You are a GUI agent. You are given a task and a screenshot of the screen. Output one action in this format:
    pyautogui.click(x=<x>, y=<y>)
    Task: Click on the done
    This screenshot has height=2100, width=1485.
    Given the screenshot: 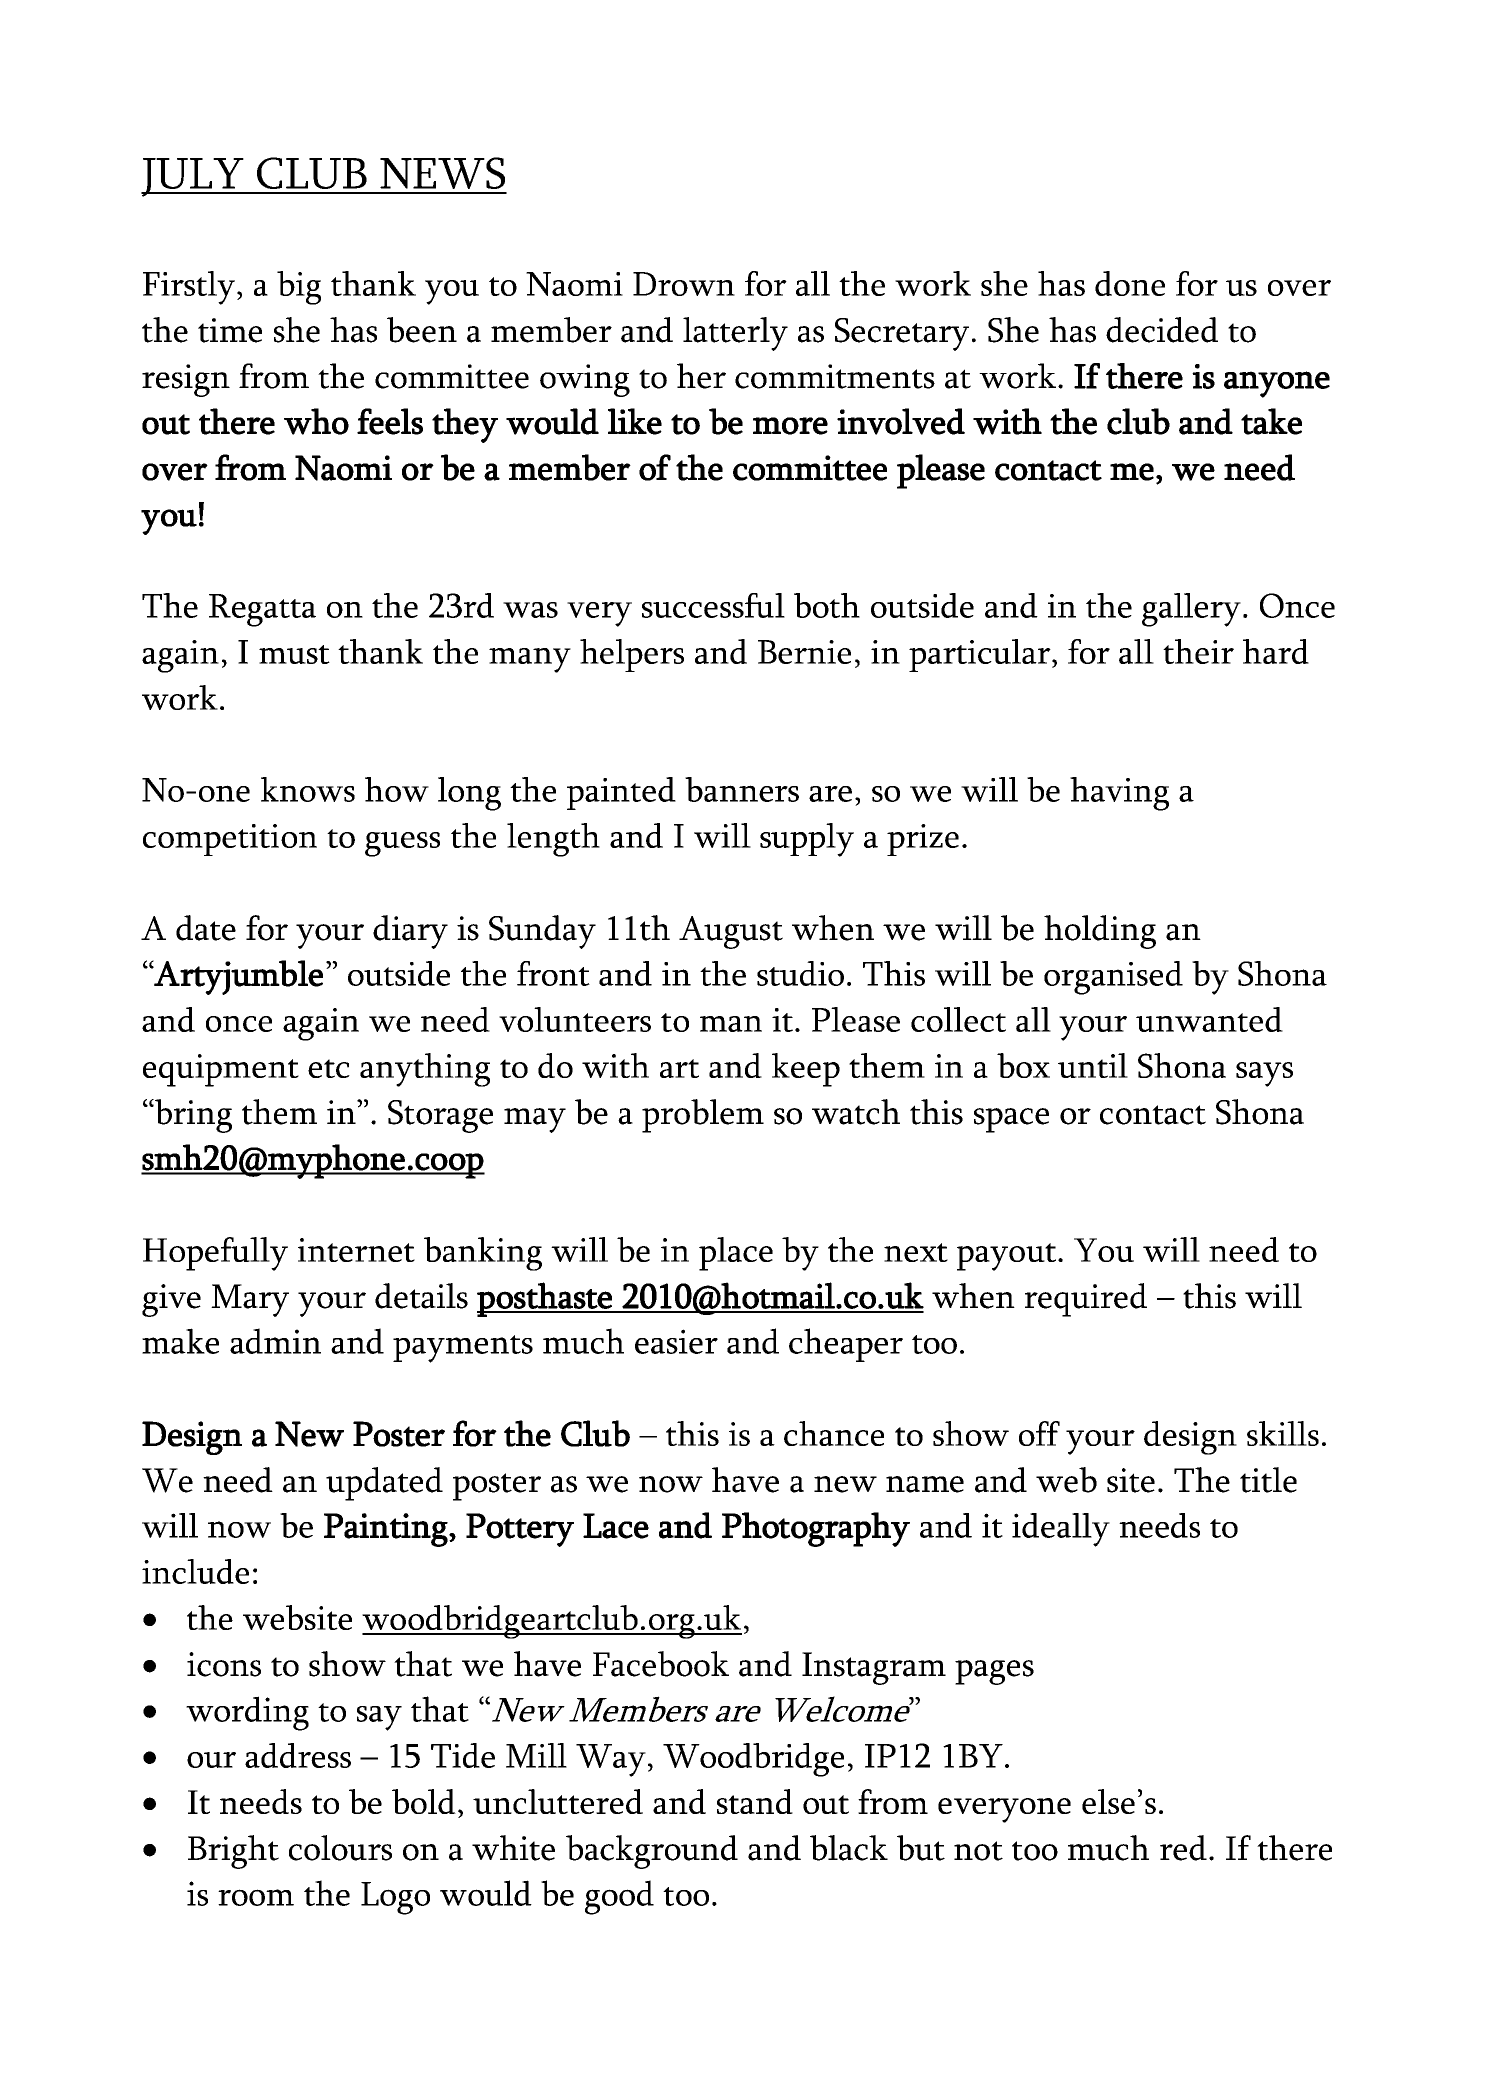 What is the action you would take?
    pyautogui.click(x=1130, y=283)
